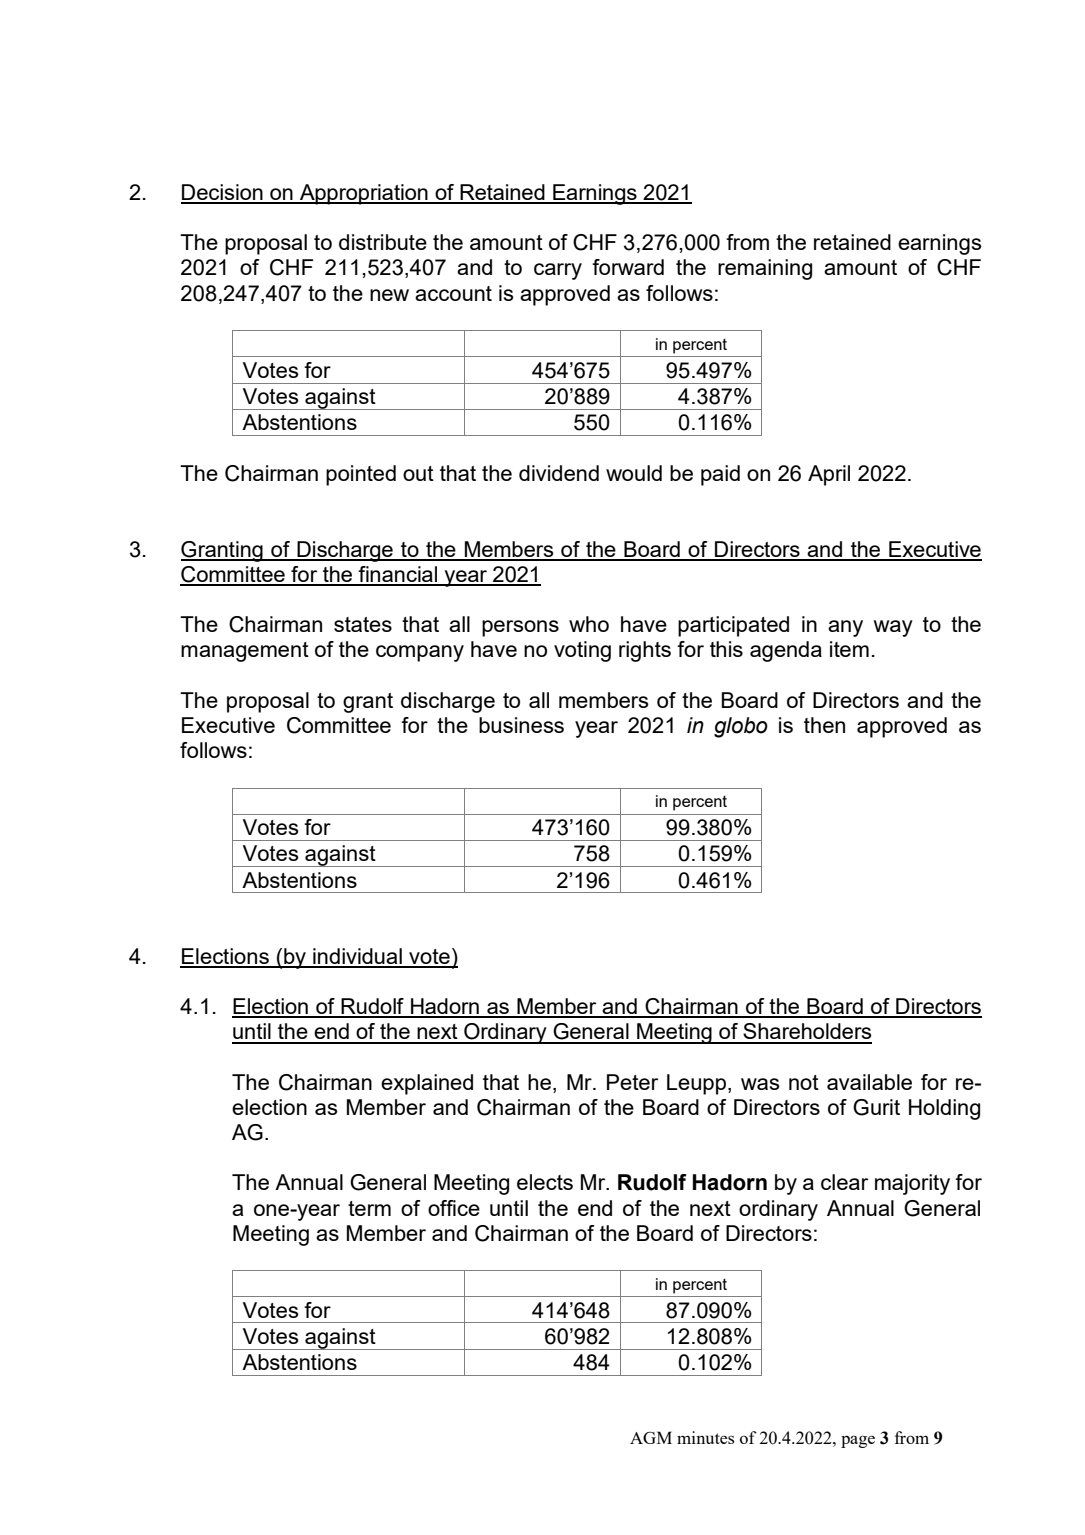 The width and height of the screenshot is (1085, 1535). I want to click on term, so click(369, 1208).
